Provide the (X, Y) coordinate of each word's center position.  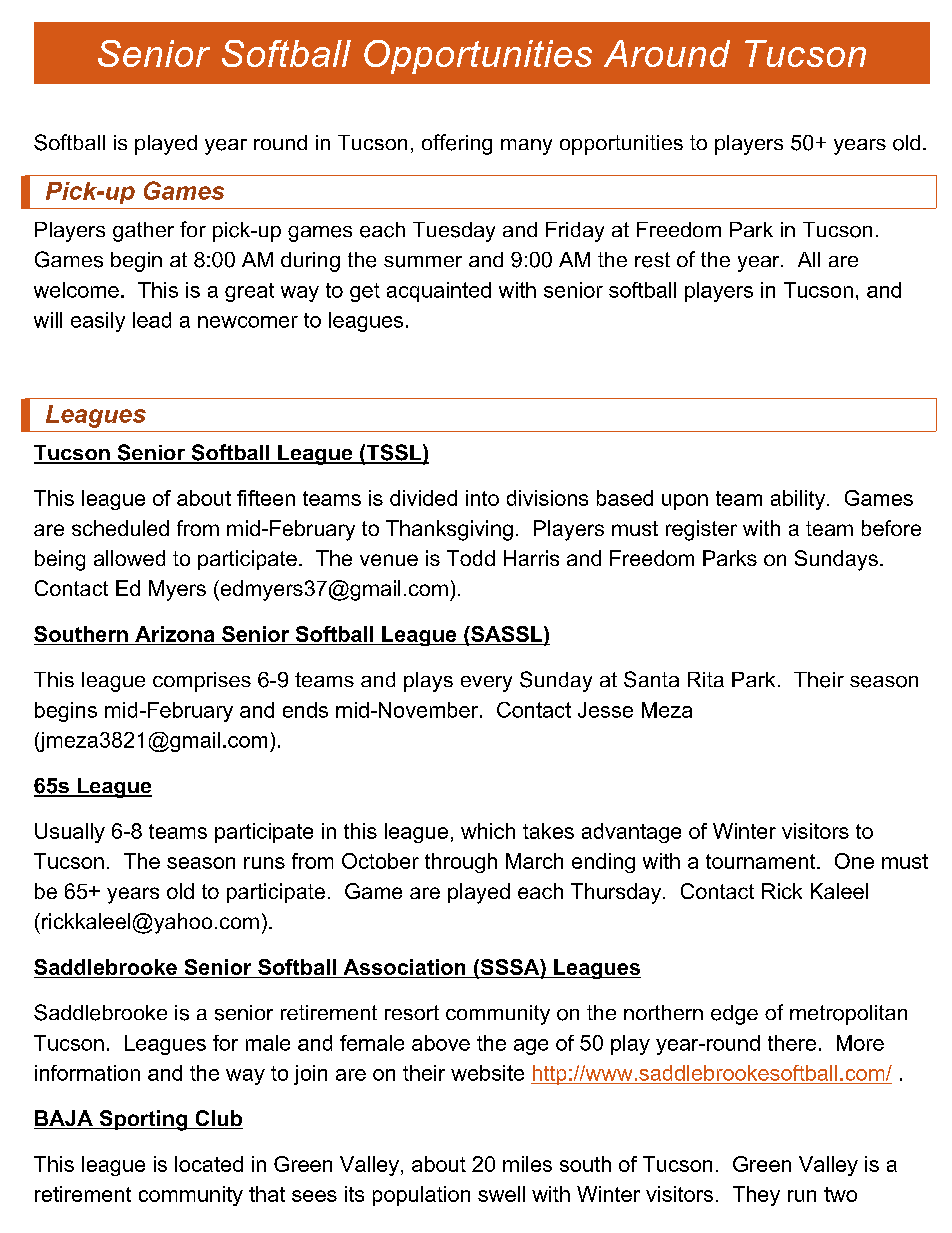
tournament (760, 861)
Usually (70, 833)
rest (652, 260)
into (482, 498)
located (209, 1164)
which (488, 831)
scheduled (120, 528)
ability (798, 500)
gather (143, 232)
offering (457, 144)
